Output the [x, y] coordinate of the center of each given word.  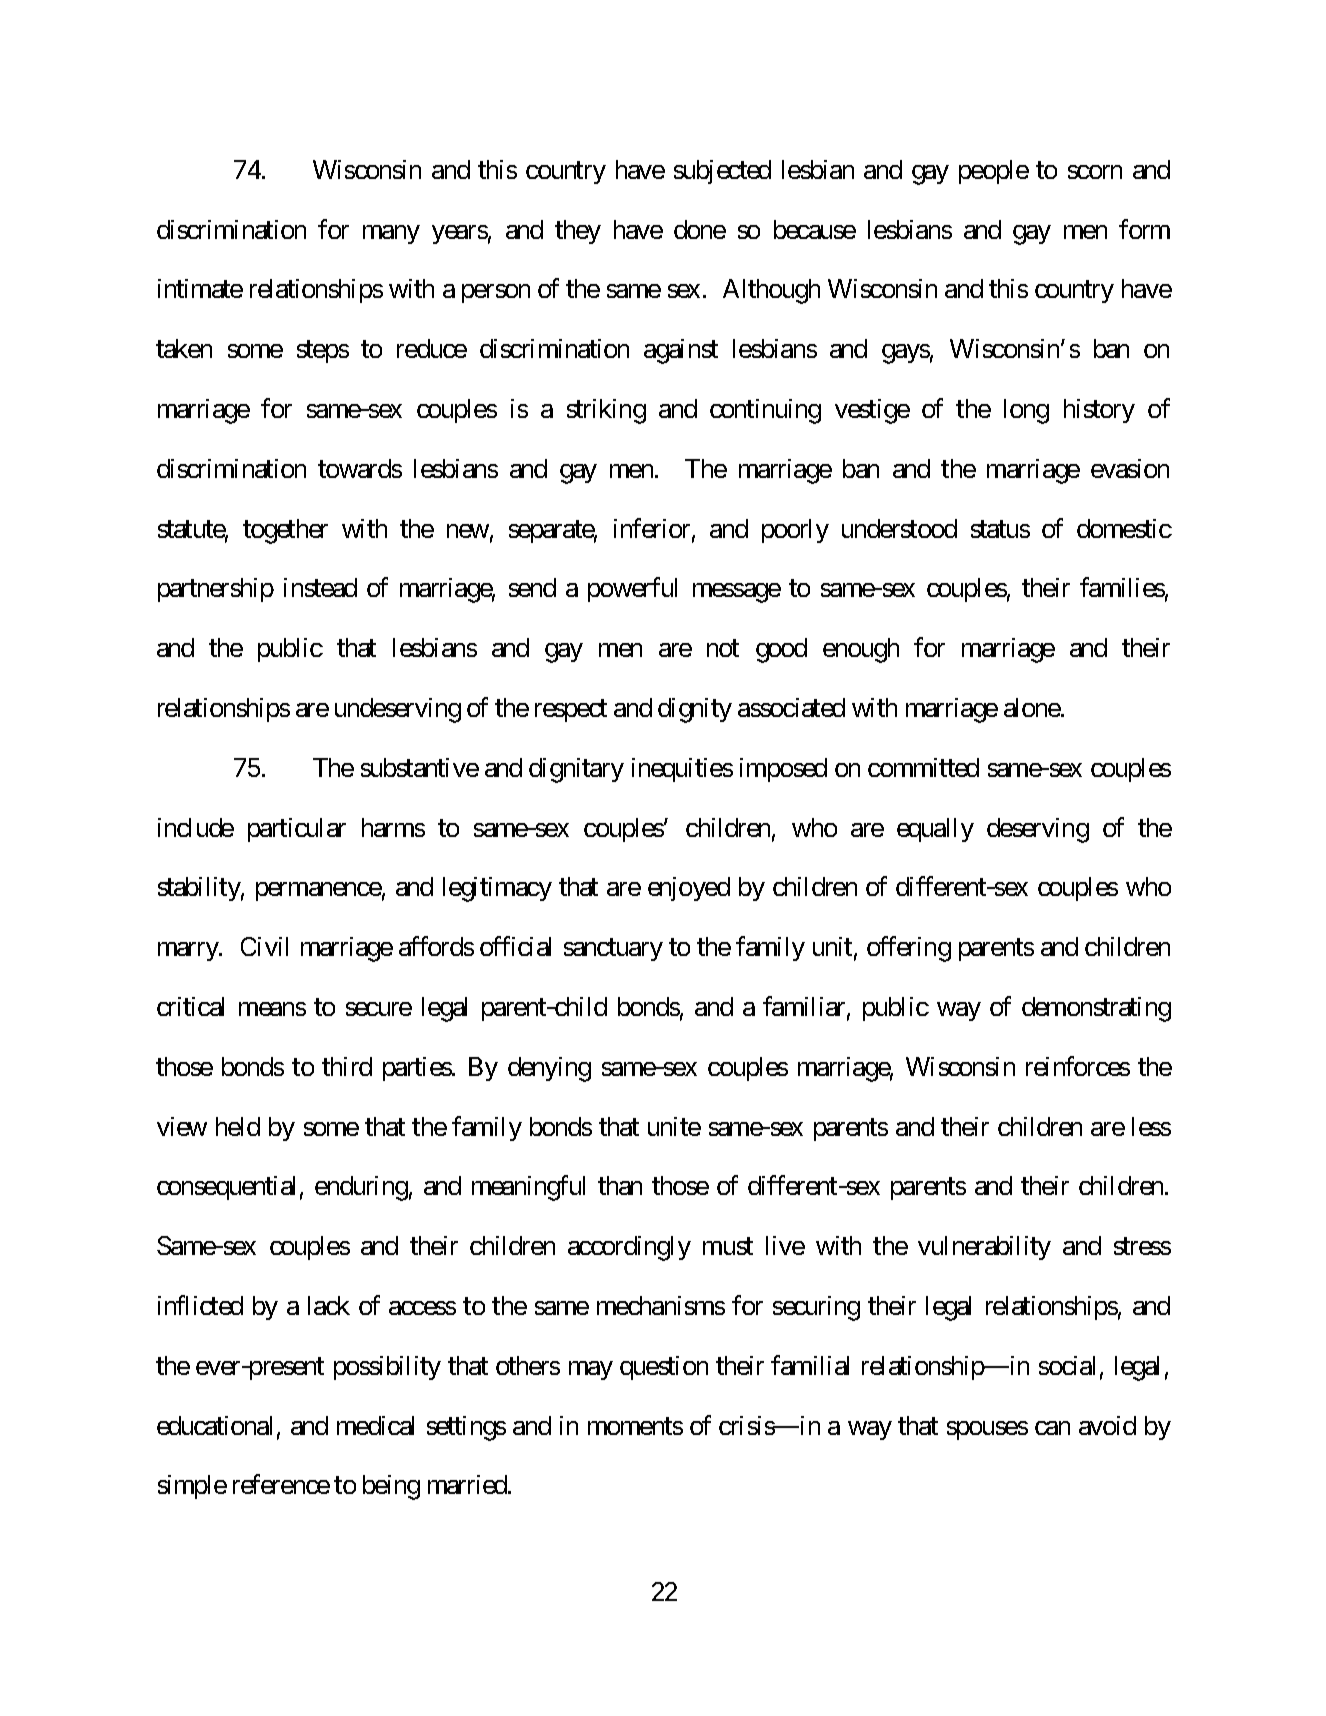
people [994, 172]
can [1052, 1428]
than [620, 1185]
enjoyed [689, 889]
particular [297, 830]
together [285, 531]
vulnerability [984, 1248]
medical [375, 1425]
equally [935, 830]
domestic [1124, 528]
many [391, 234]
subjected [722, 172]
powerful [632, 590]
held [238, 1126]
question [664, 1368]
